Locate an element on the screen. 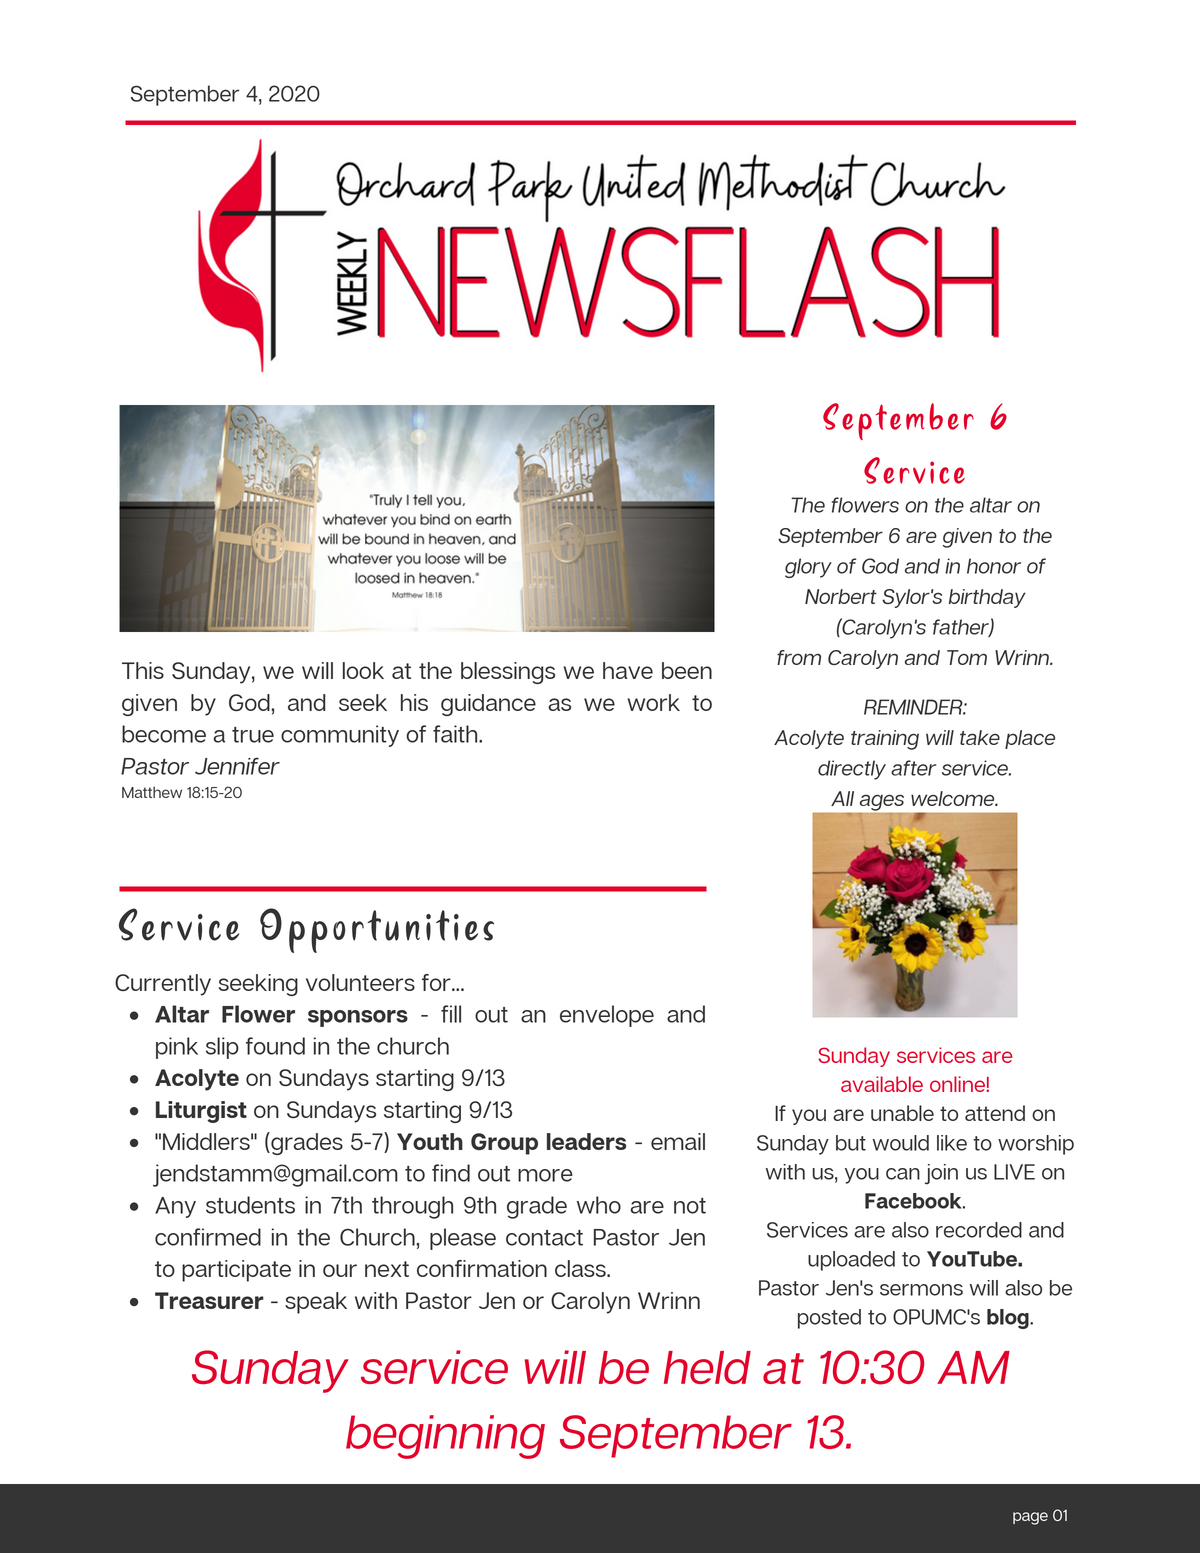  fill is located at coordinates (451, 1014).
